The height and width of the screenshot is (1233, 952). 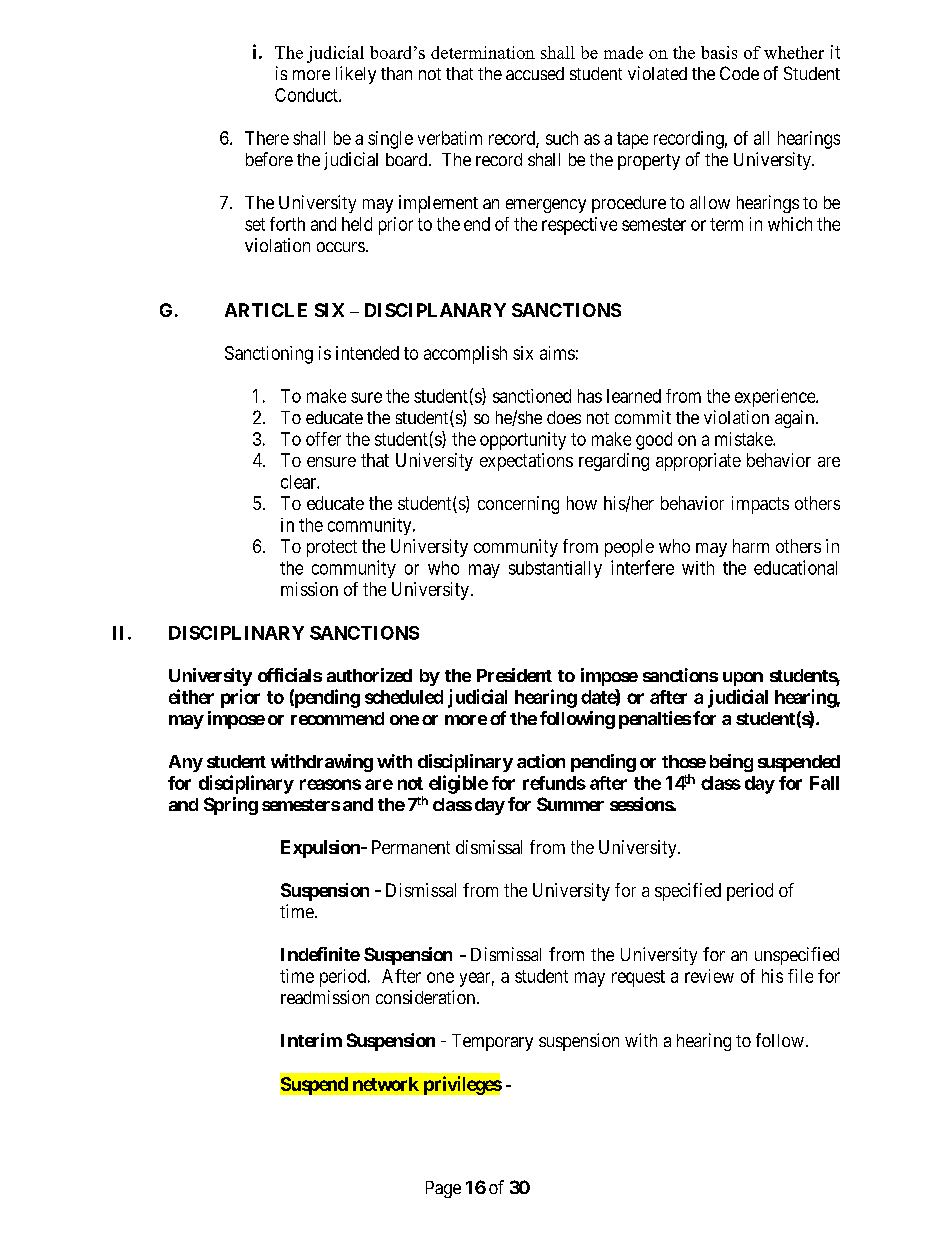 I want to click on review, so click(x=709, y=976).
